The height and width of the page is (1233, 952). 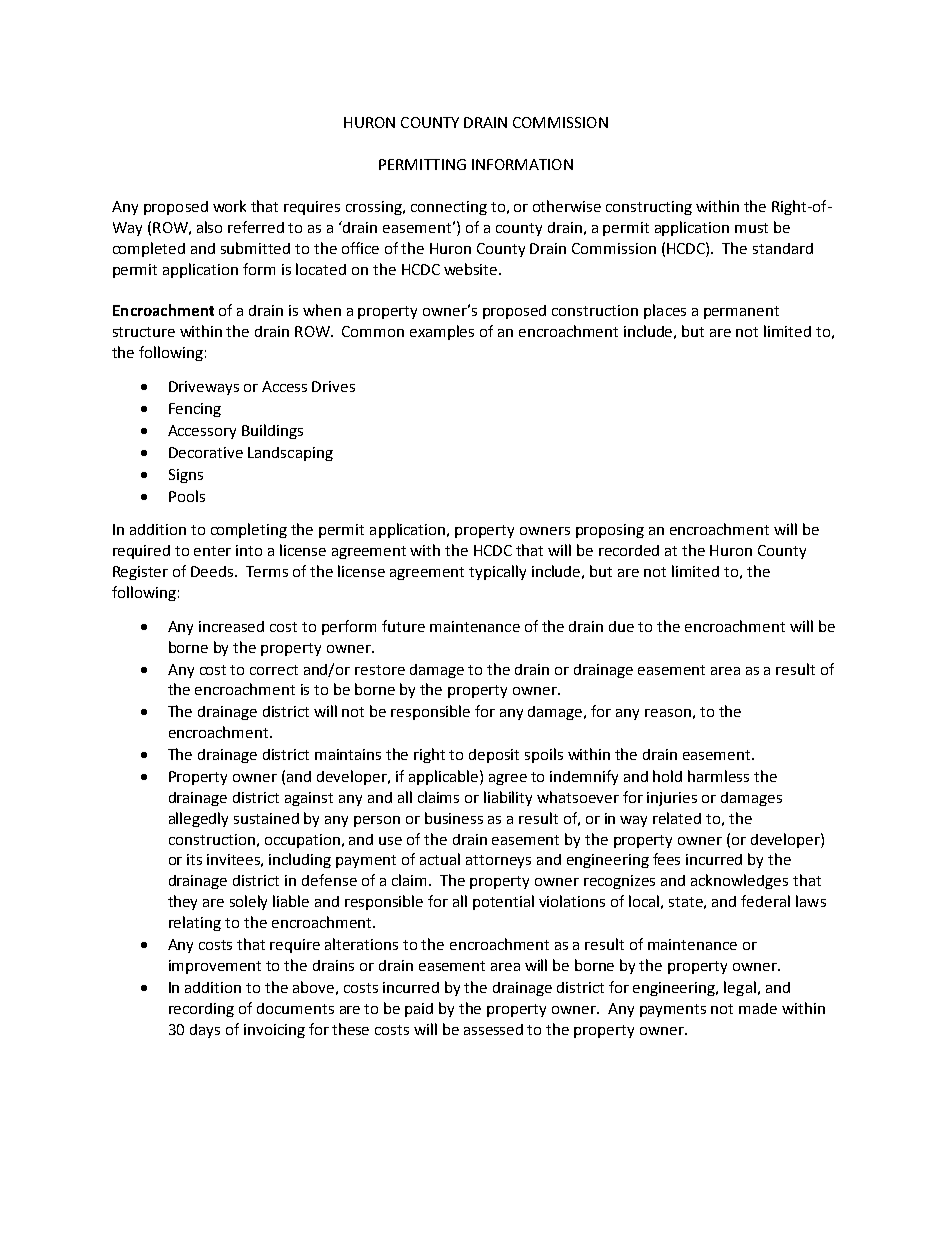 What do you see at coordinates (494, 756) in the page?
I see `deposit` at bounding box center [494, 756].
